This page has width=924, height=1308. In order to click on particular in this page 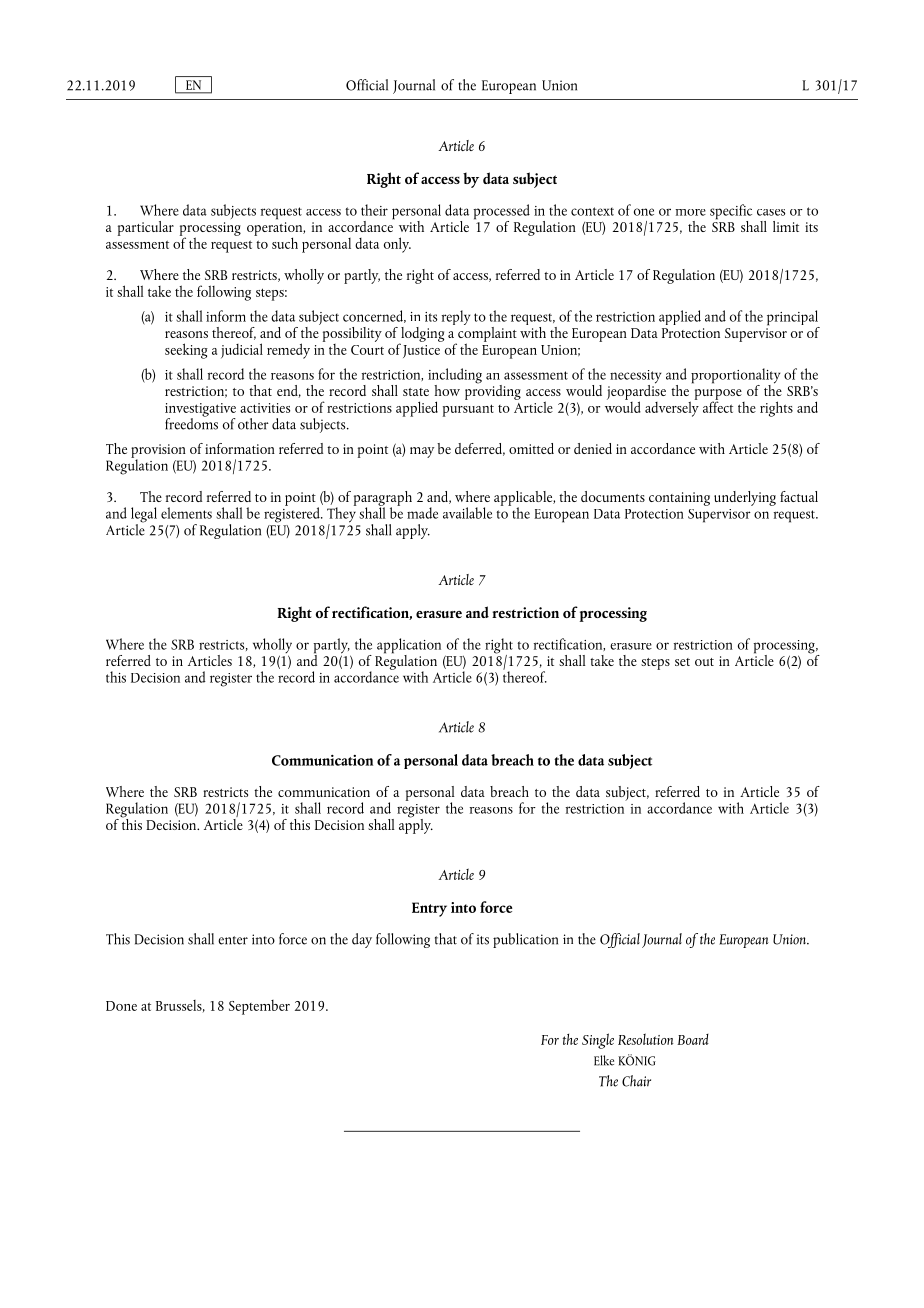, I will do `click(146, 228)`.
